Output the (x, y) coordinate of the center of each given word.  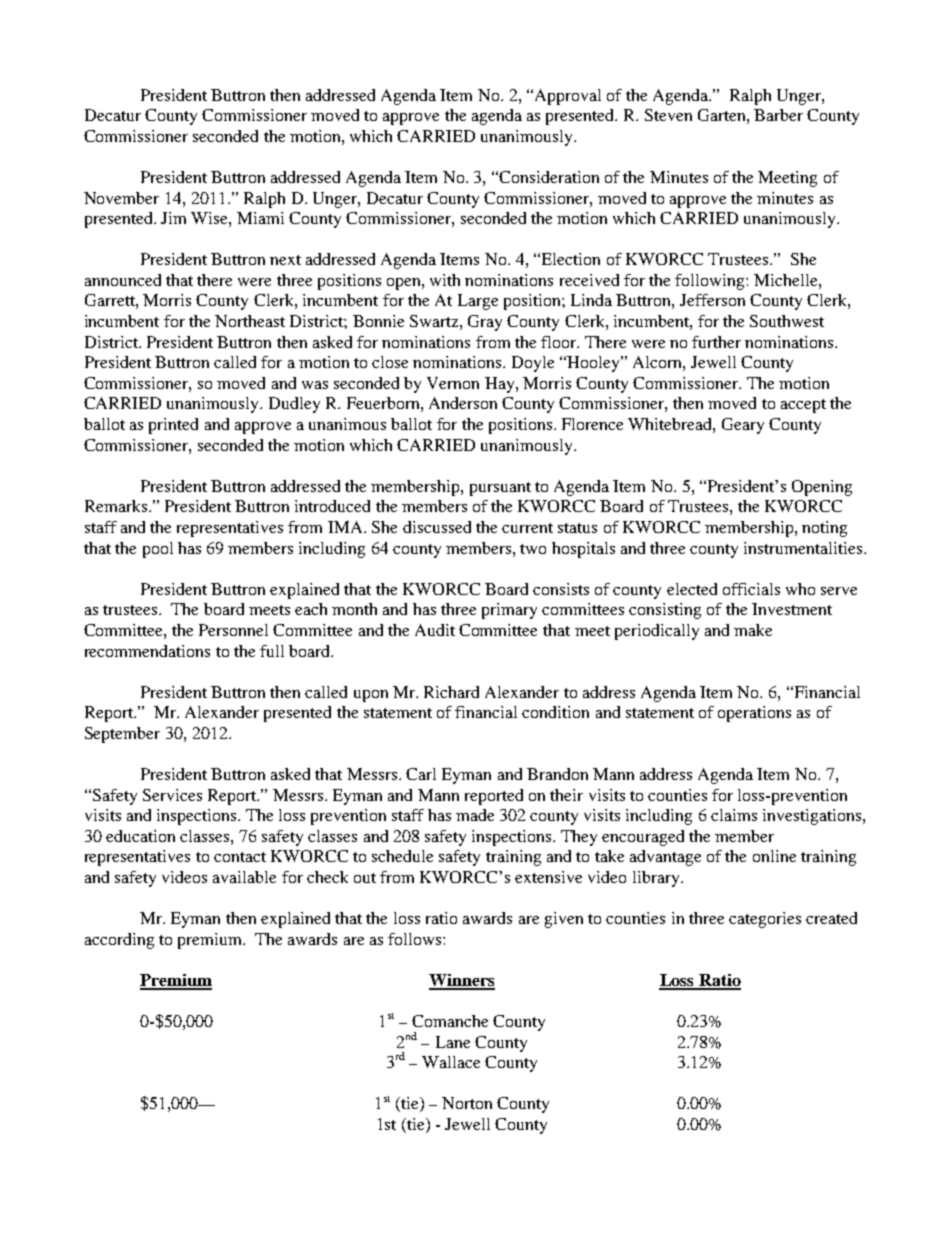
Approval (566, 97)
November (121, 198)
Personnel (233, 630)
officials (751, 589)
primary (509, 611)
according (119, 941)
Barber (778, 115)
